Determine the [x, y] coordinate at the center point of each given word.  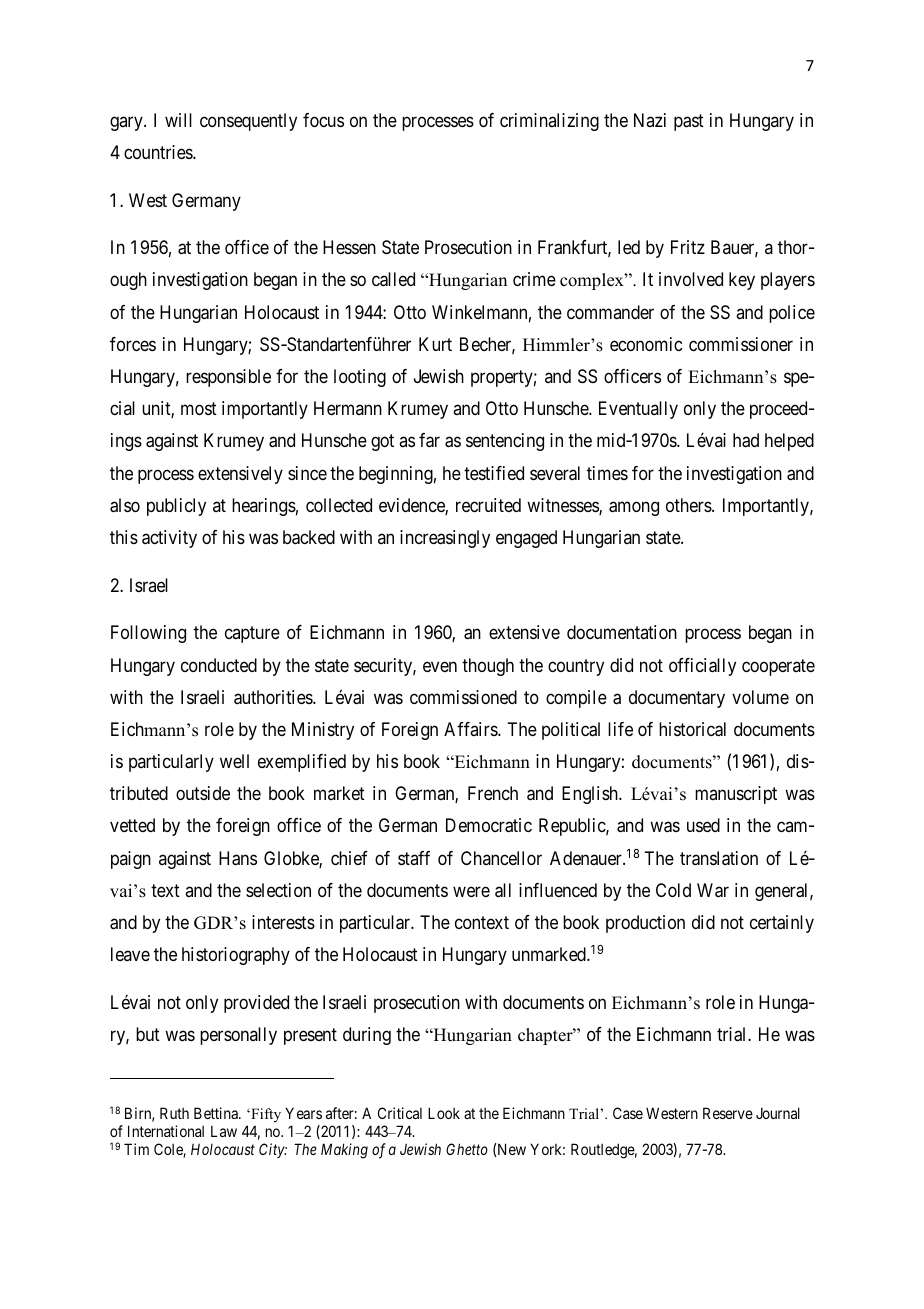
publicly [176, 507]
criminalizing [549, 122]
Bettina [217, 1113]
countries [159, 152]
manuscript [736, 795]
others [689, 505]
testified [494, 473]
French [493, 793]
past [689, 122]
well [234, 761]
